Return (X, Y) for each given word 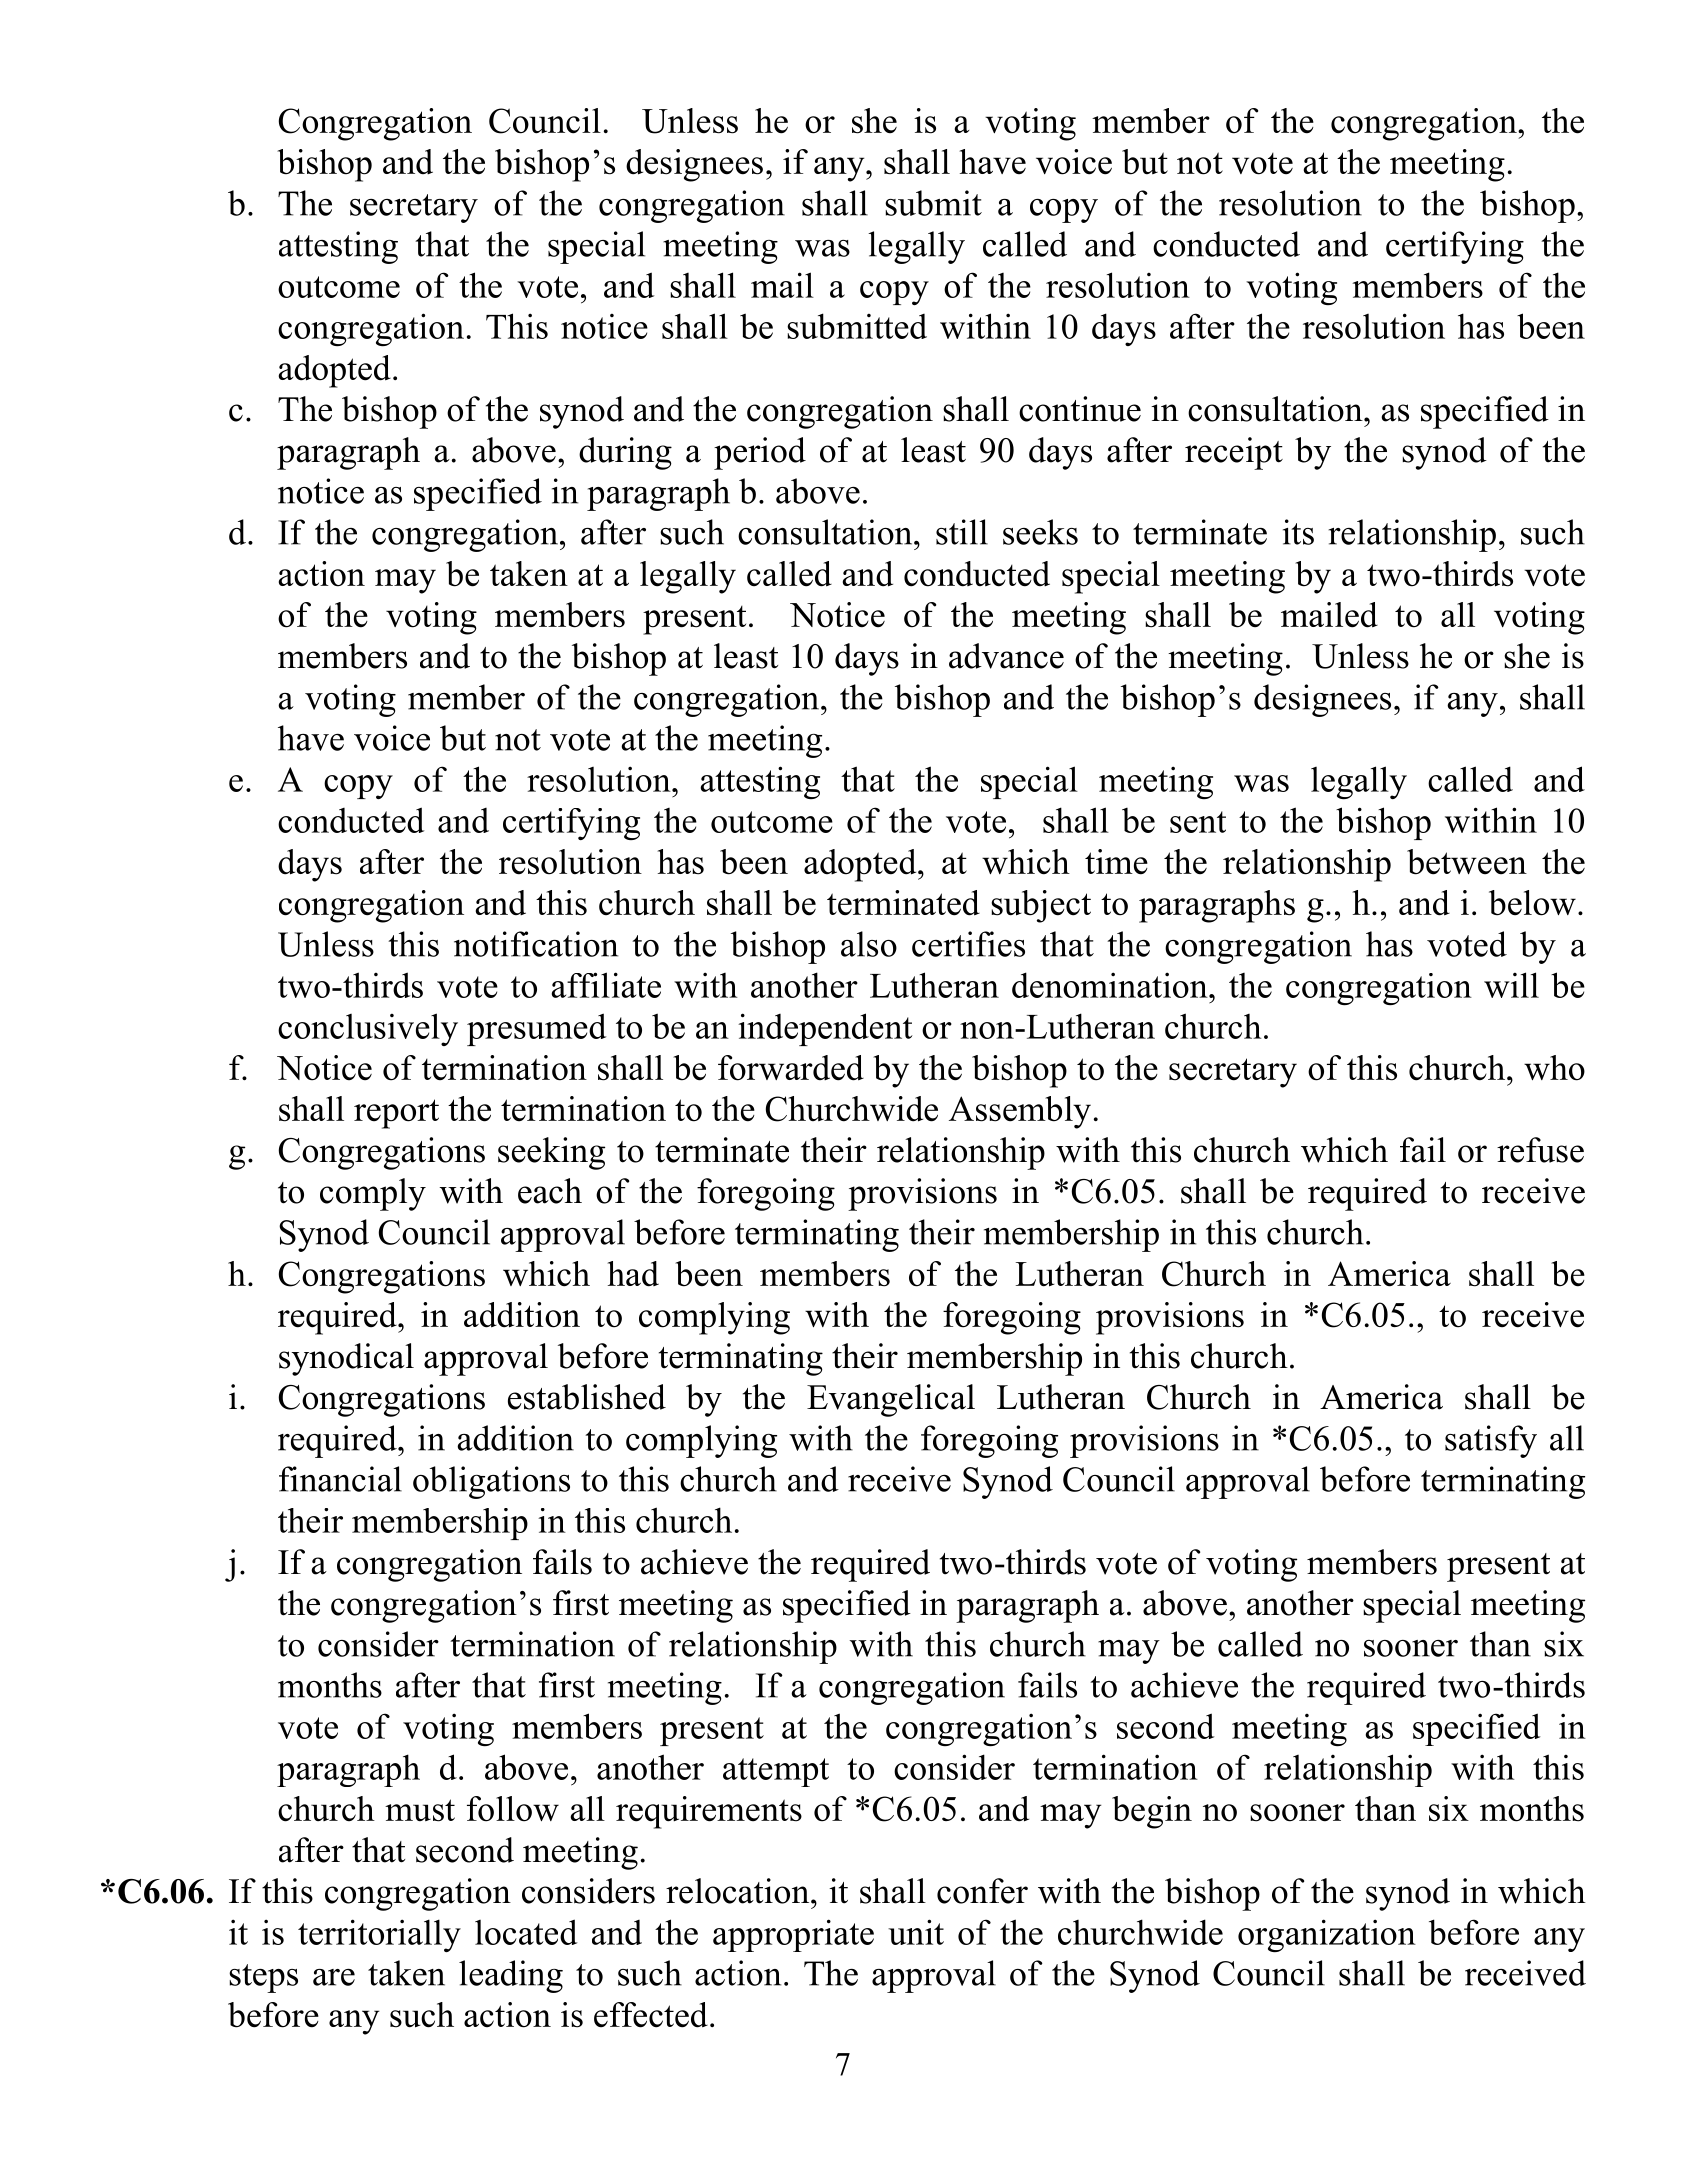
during (625, 453)
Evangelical (891, 1400)
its (1298, 532)
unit (916, 1932)
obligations (491, 1482)
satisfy (1491, 1441)
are (334, 1977)
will (1511, 985)
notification (536, 944)
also (869, 944)
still (962, 532)
